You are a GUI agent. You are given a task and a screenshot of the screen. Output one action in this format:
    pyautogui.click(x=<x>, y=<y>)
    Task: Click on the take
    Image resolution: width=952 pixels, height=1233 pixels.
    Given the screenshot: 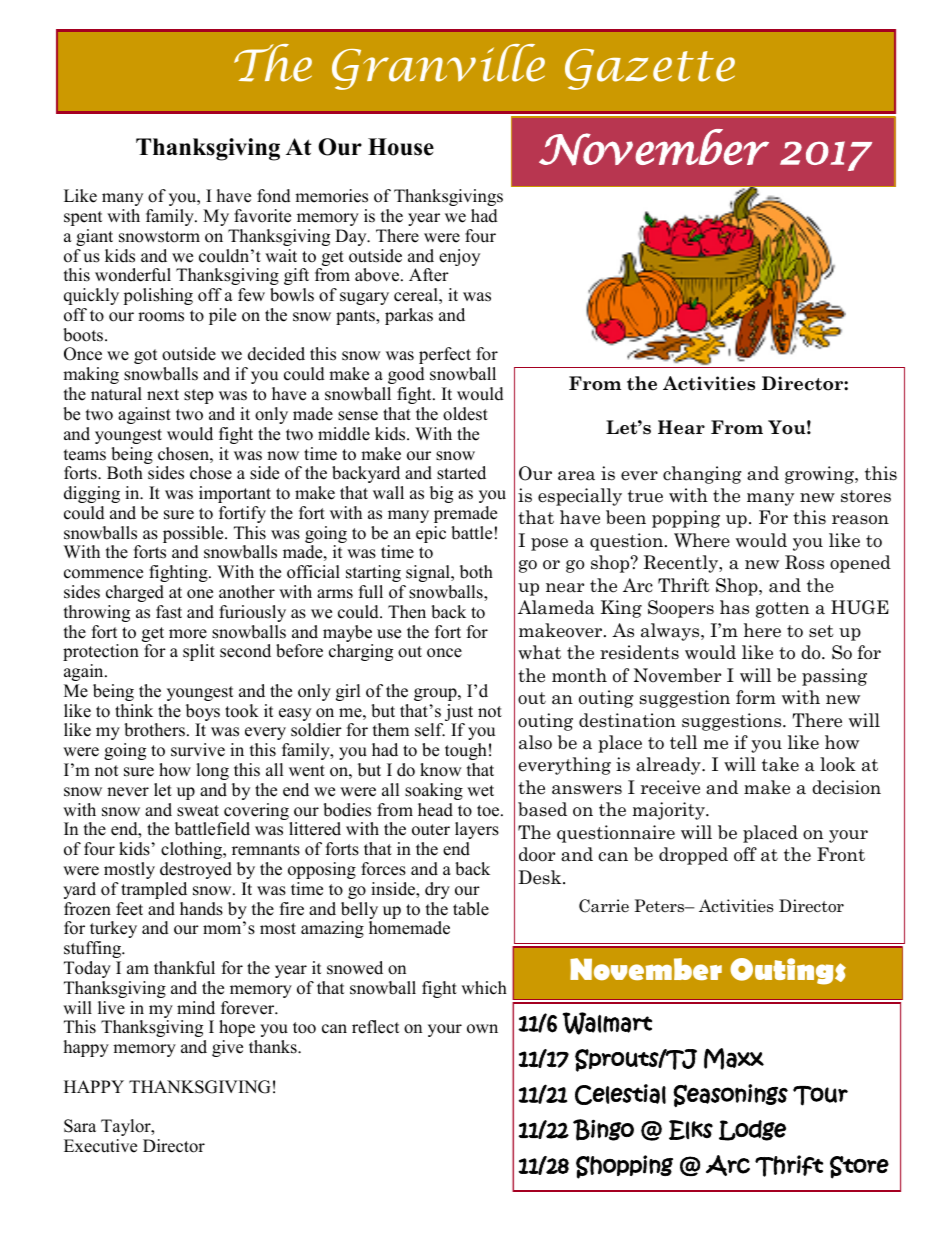 What is the action you would take?
    pyautogui.click(x=780, y=764)
